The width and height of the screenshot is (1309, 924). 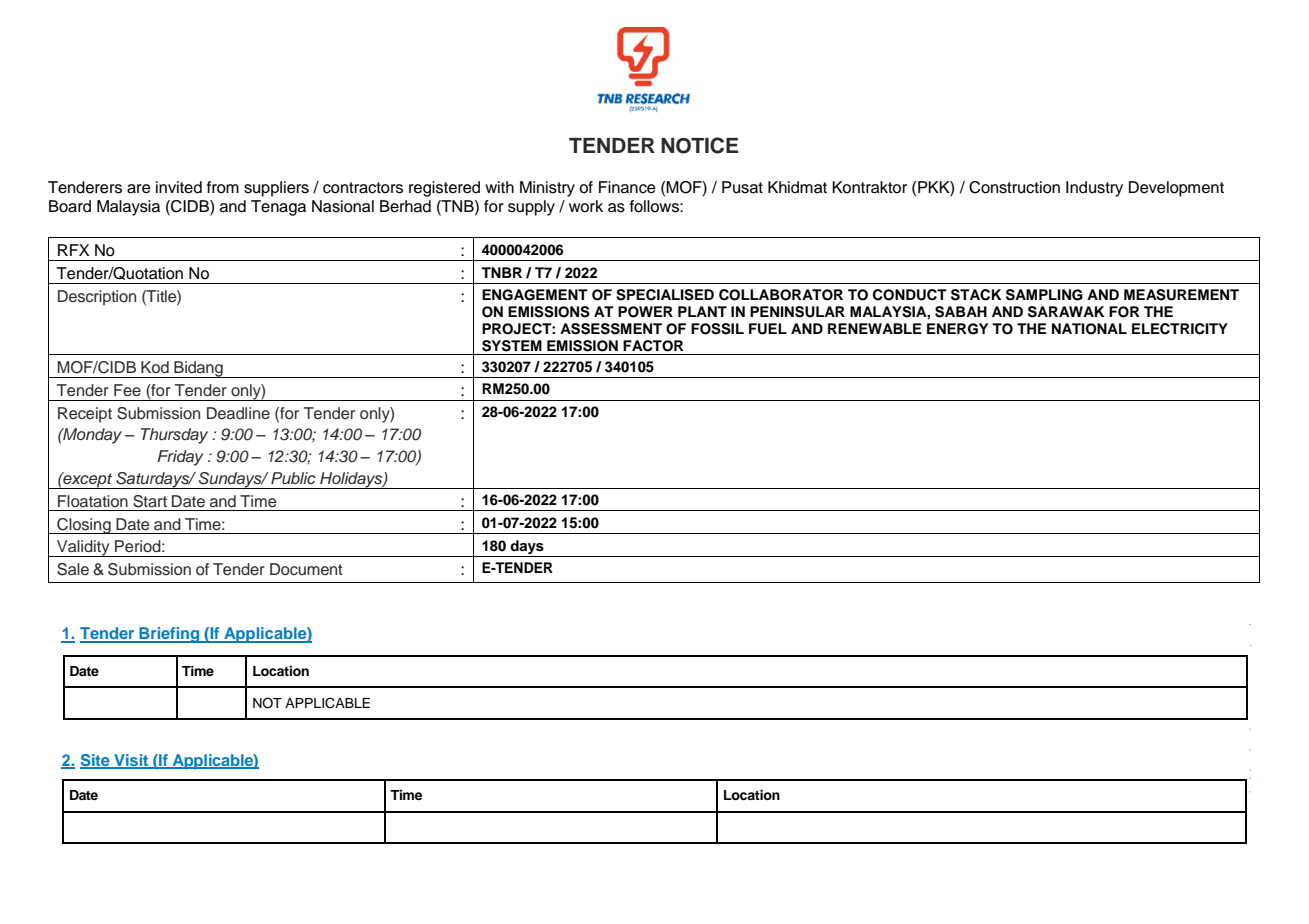 What do you see at coordinates (1044, 295) in the screenshot?
I see `SAMPLING` at bounding box center [1044, 295].
